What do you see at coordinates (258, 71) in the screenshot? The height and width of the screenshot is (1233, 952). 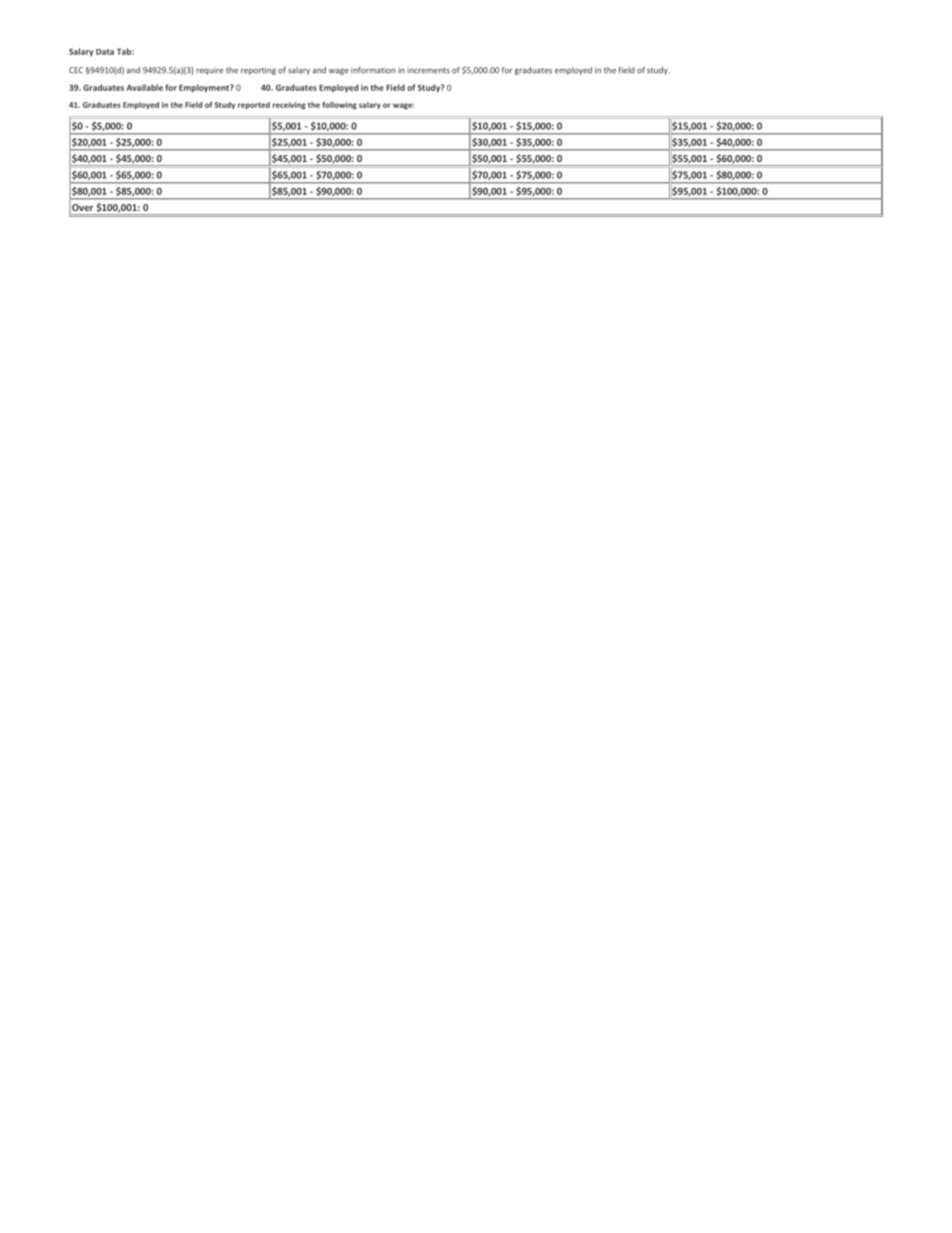 I see `reporting` at bounding box center [258, 71].
